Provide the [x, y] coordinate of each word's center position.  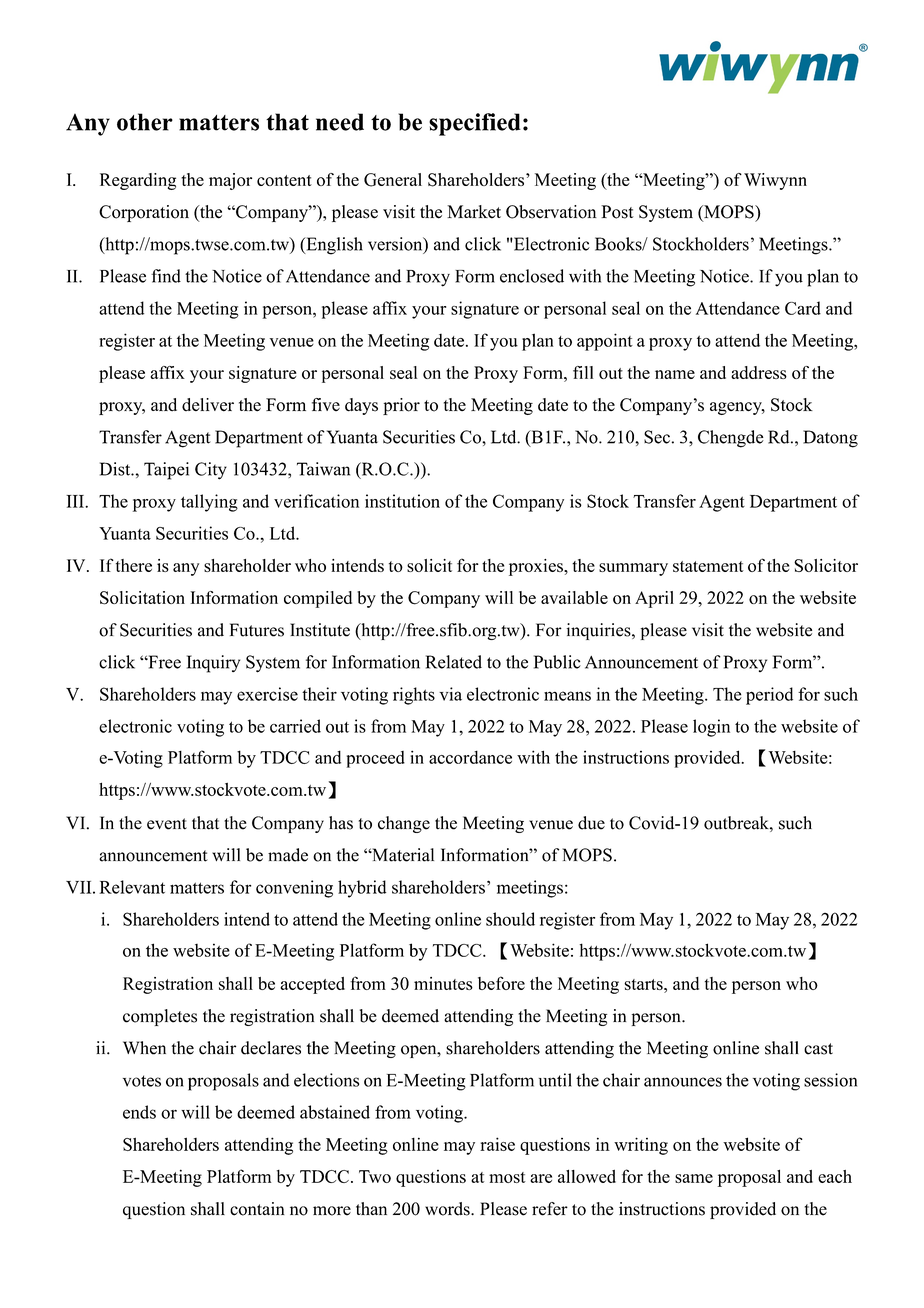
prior [401, 406]
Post [617, 212]
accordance [470, 757]
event [167, 824]
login [711, 728]
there [134, 565]
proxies [537, 567]
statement [708, 566]
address [759, 372]
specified [475, 124]
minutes [443, 983]
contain [257, 1209]
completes [160, 1017]
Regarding [138, 181]
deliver [208, 405]
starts [644, 984]
